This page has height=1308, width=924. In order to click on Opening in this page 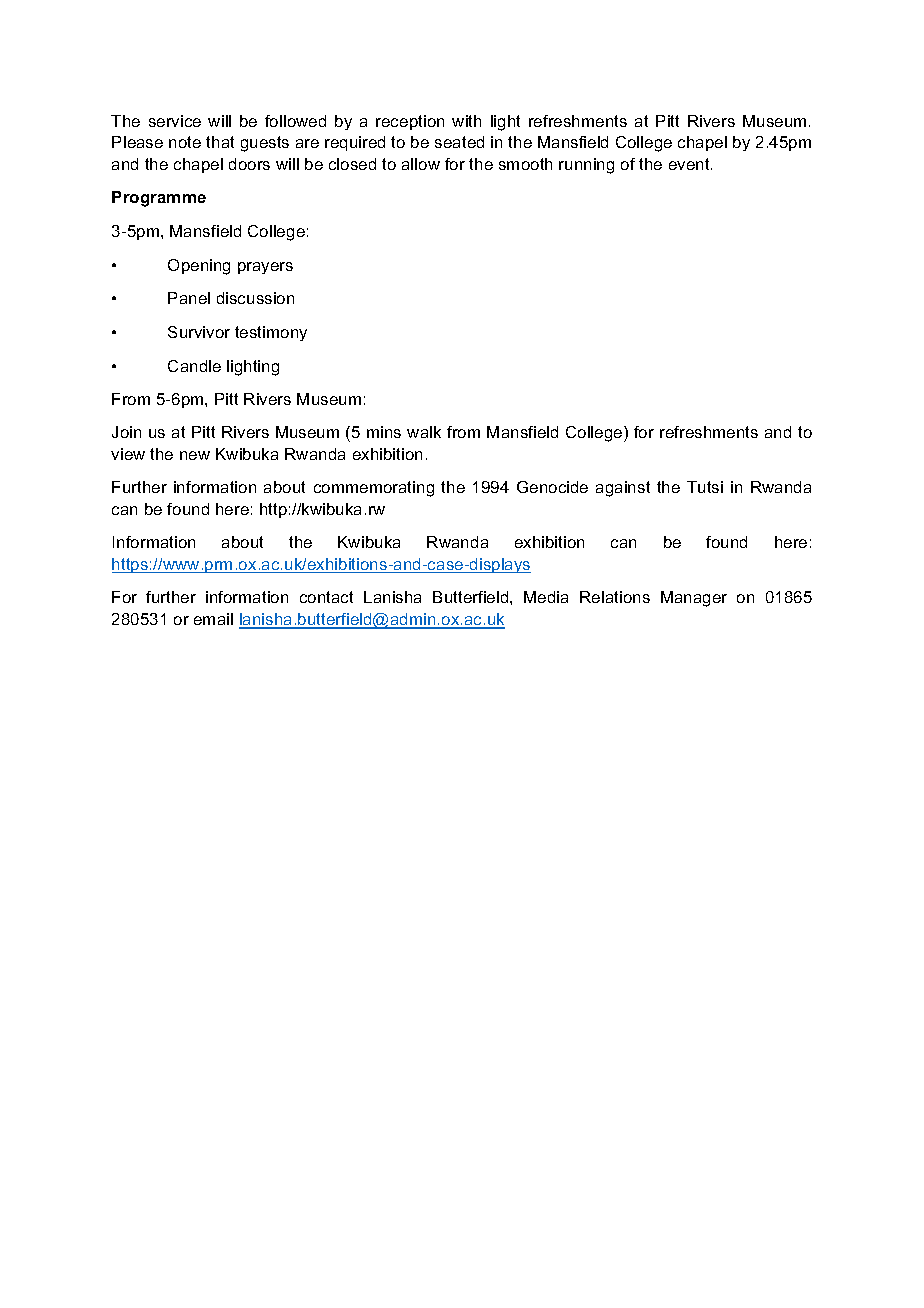, I will do `click(199, 267)`.
